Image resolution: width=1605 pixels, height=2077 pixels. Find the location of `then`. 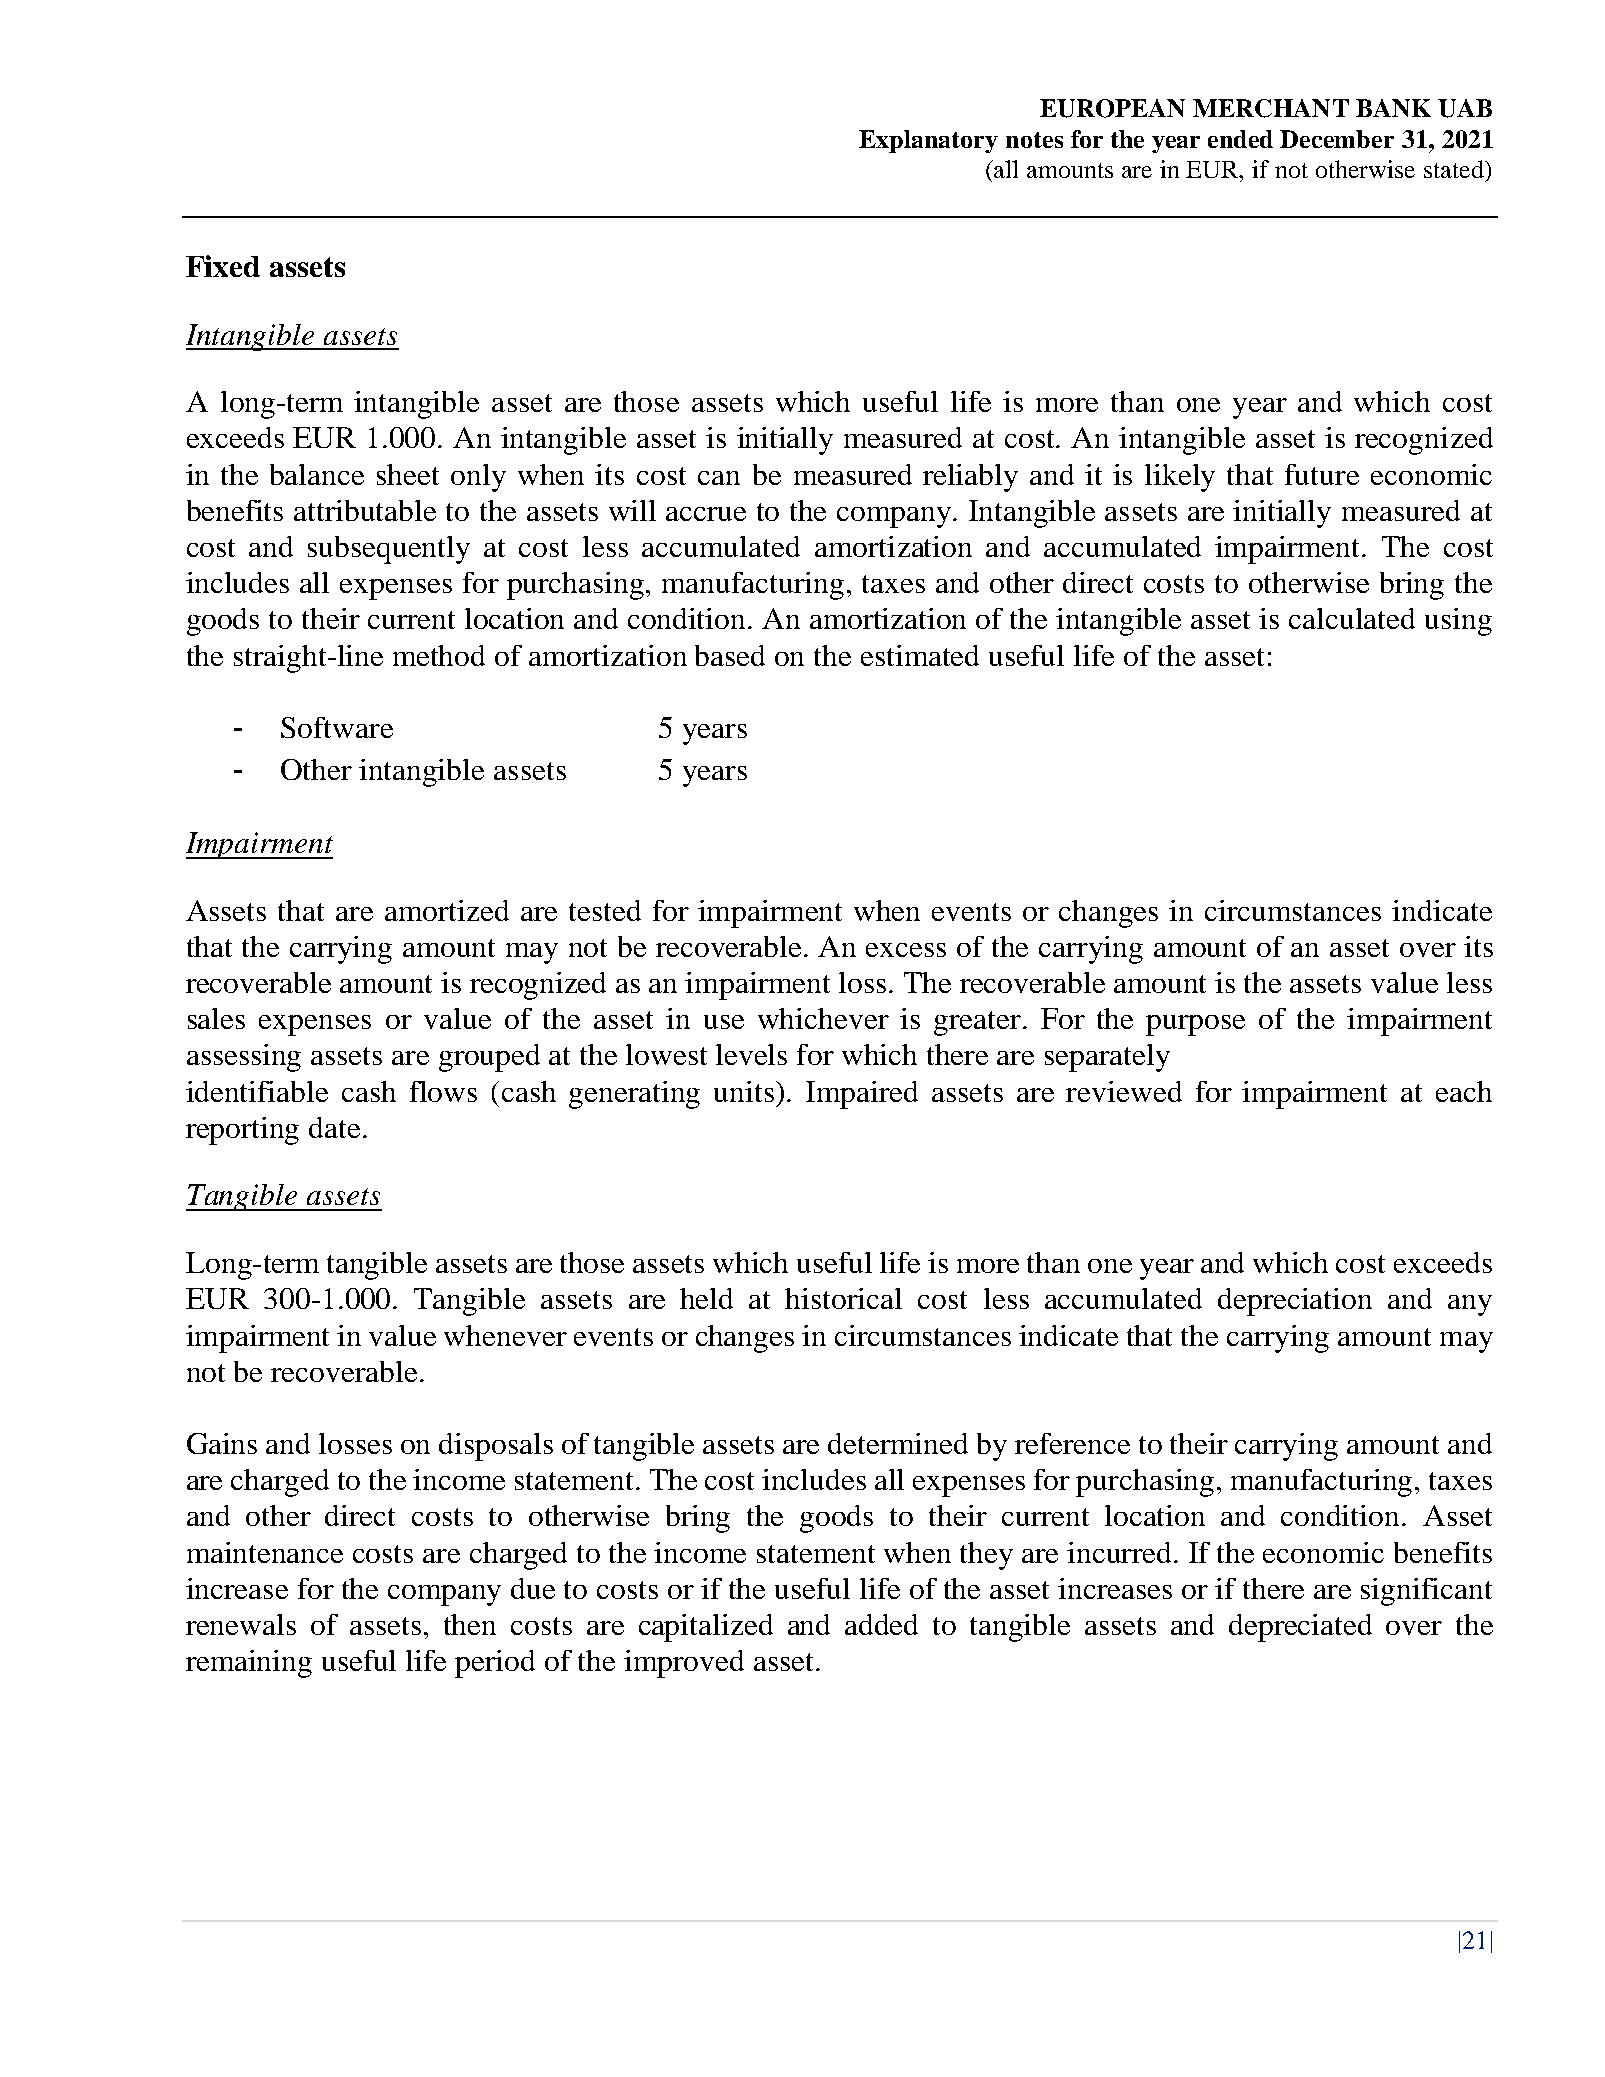

then is located at coordinates (470, 1624).
